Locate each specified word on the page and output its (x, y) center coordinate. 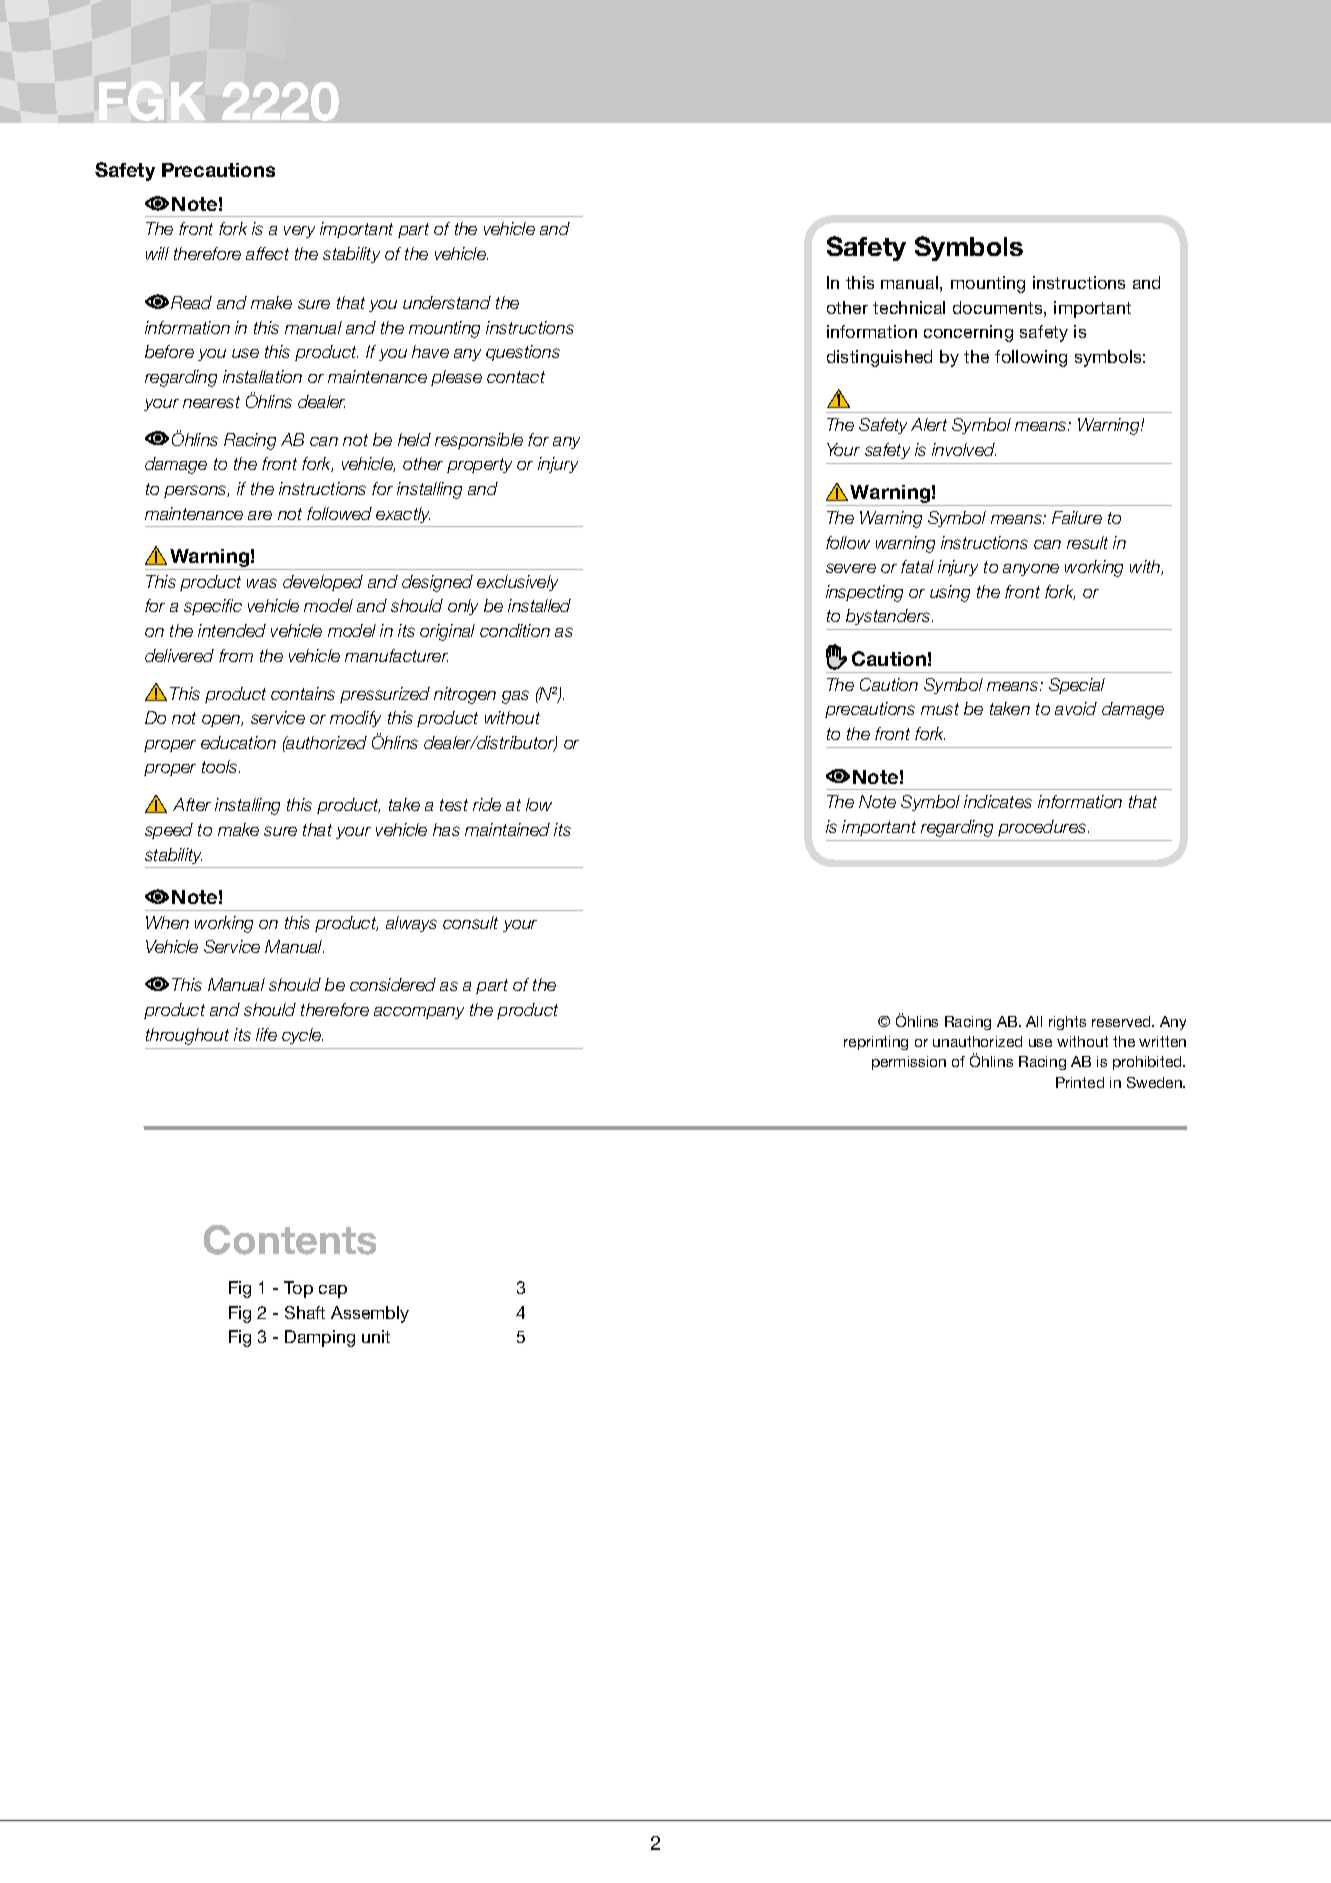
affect (267, 253)
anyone (1031, 570)
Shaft (305, 1312)
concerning (968, 333)
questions (523, 353)
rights (1067, 1023)
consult (470, 922)
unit (376, 1336)
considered (393, 984)
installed (539, 605)
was (262, 583)
